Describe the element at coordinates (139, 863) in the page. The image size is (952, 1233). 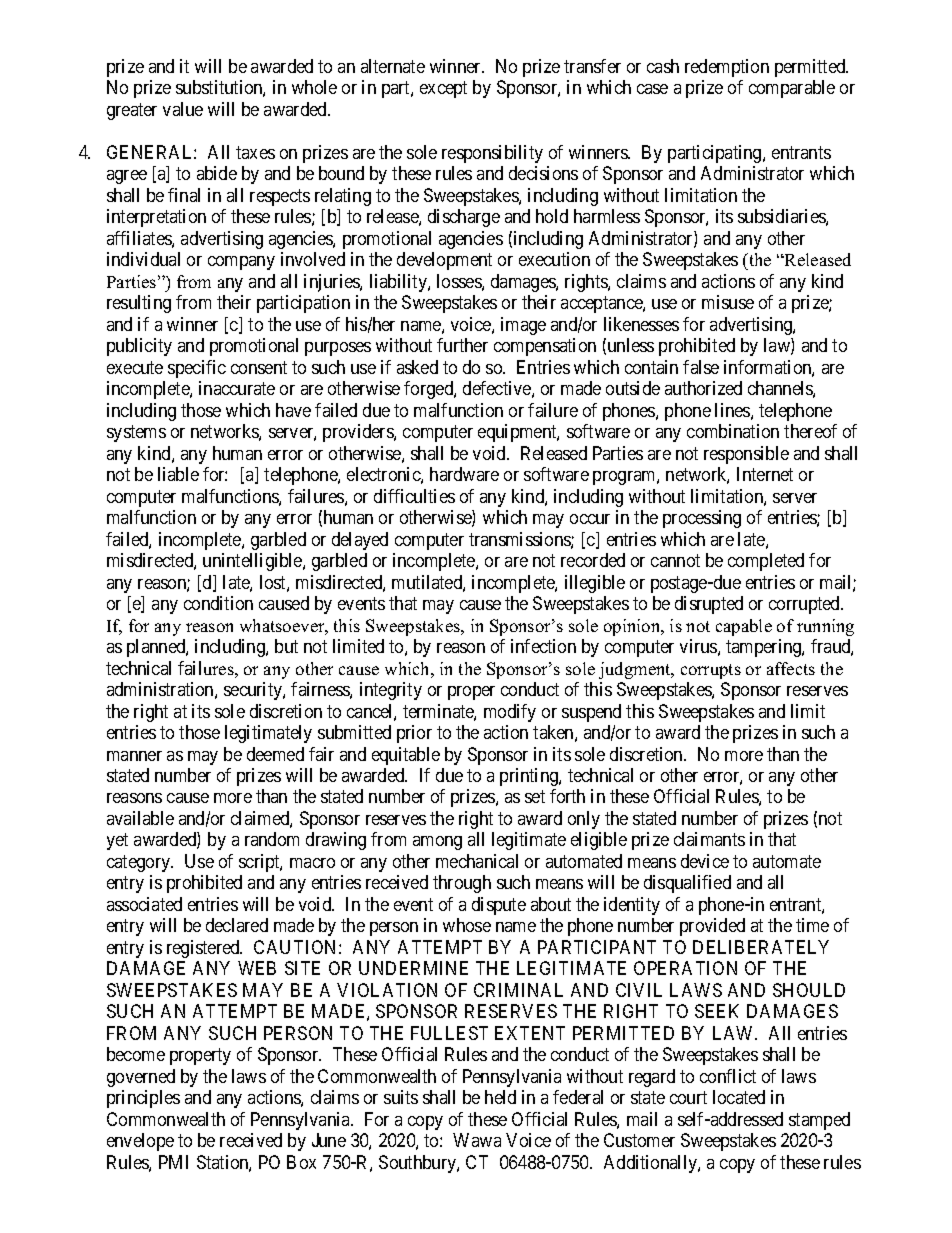
I see `category` at that location.
